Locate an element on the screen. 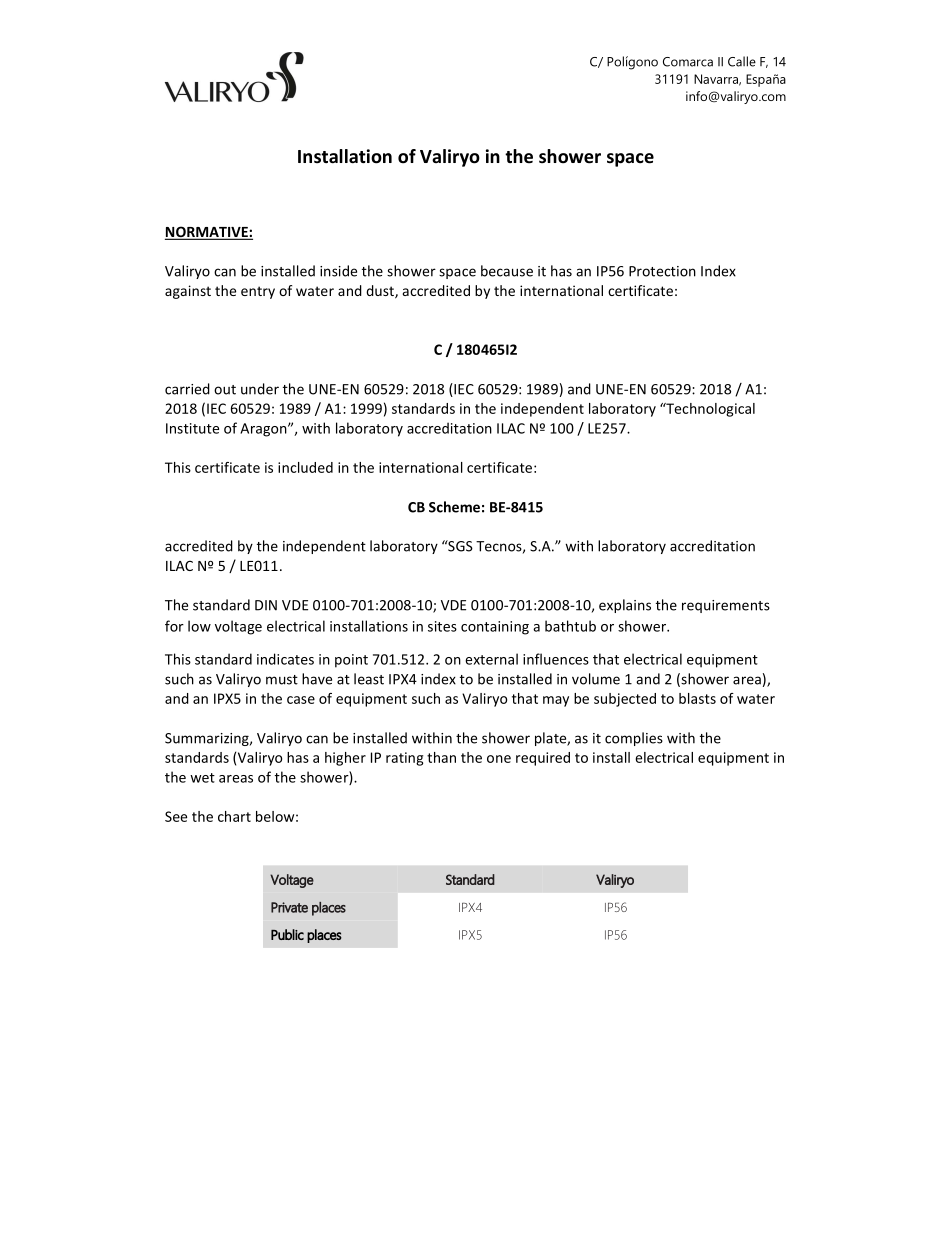 The image size is (952, 1233). dust is located at coordinates (381, 292).
